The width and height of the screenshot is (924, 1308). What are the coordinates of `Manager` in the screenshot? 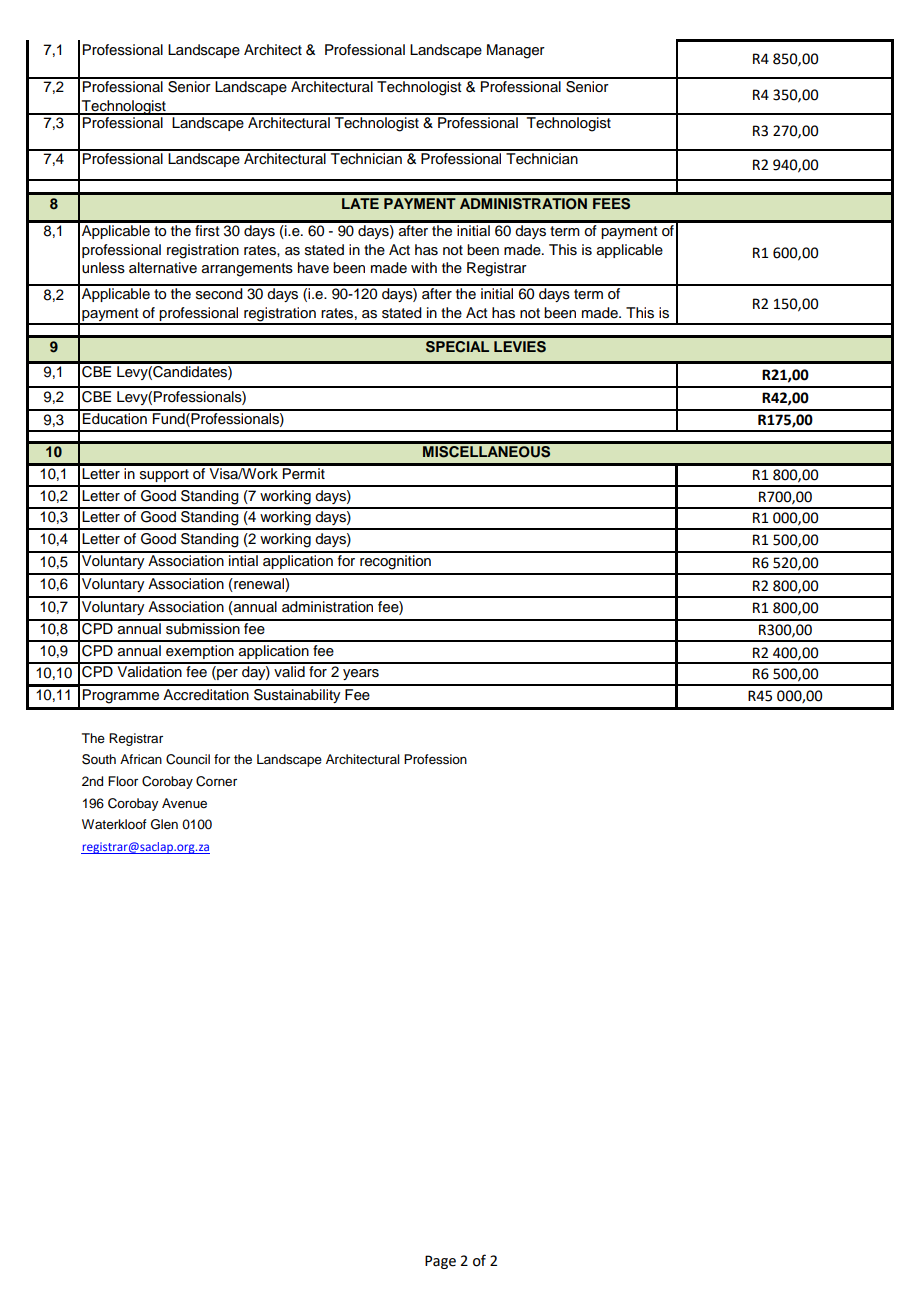 It's located at (516, 51).
